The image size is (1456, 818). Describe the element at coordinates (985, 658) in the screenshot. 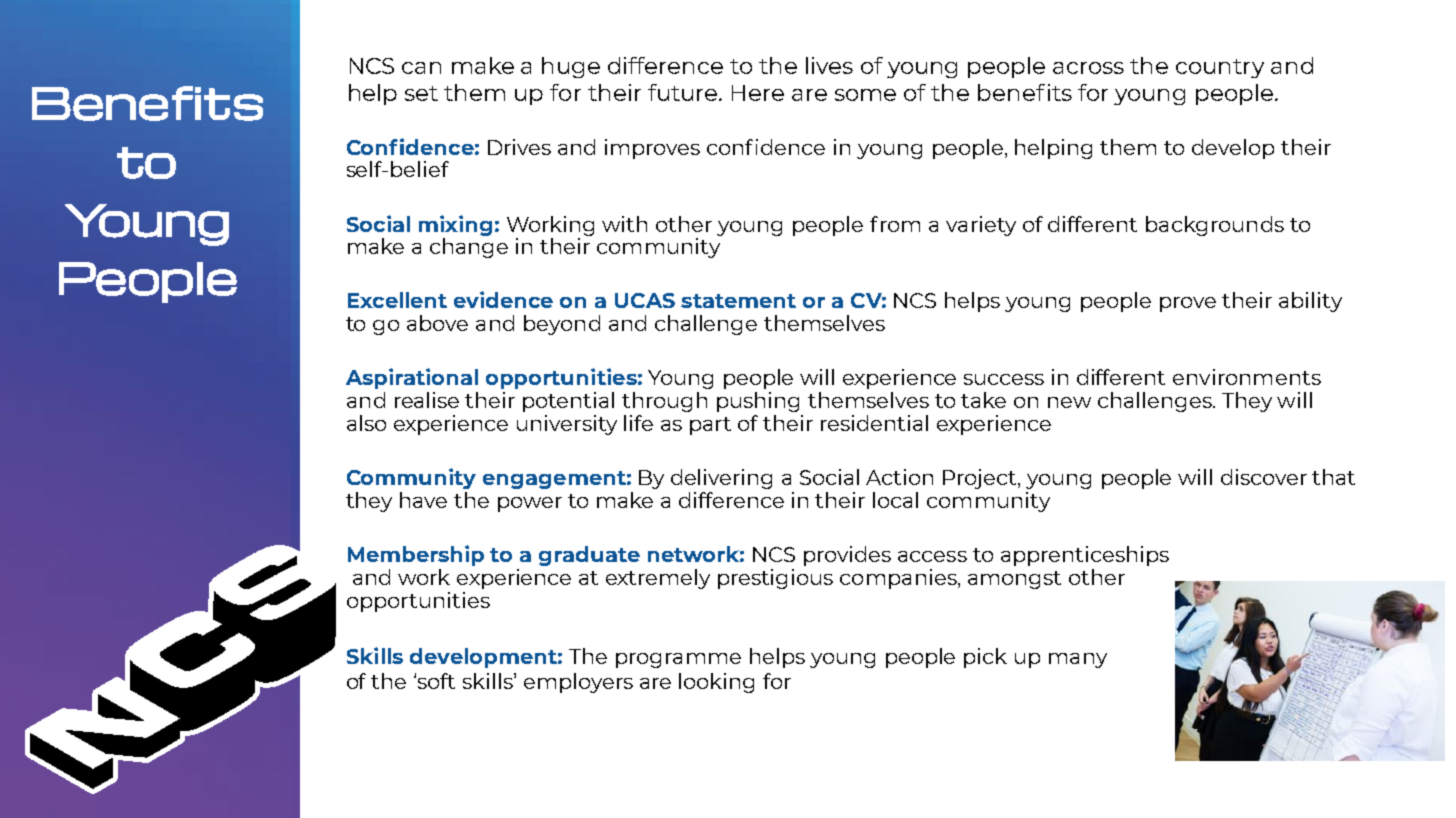

I see `pick` at that location.
